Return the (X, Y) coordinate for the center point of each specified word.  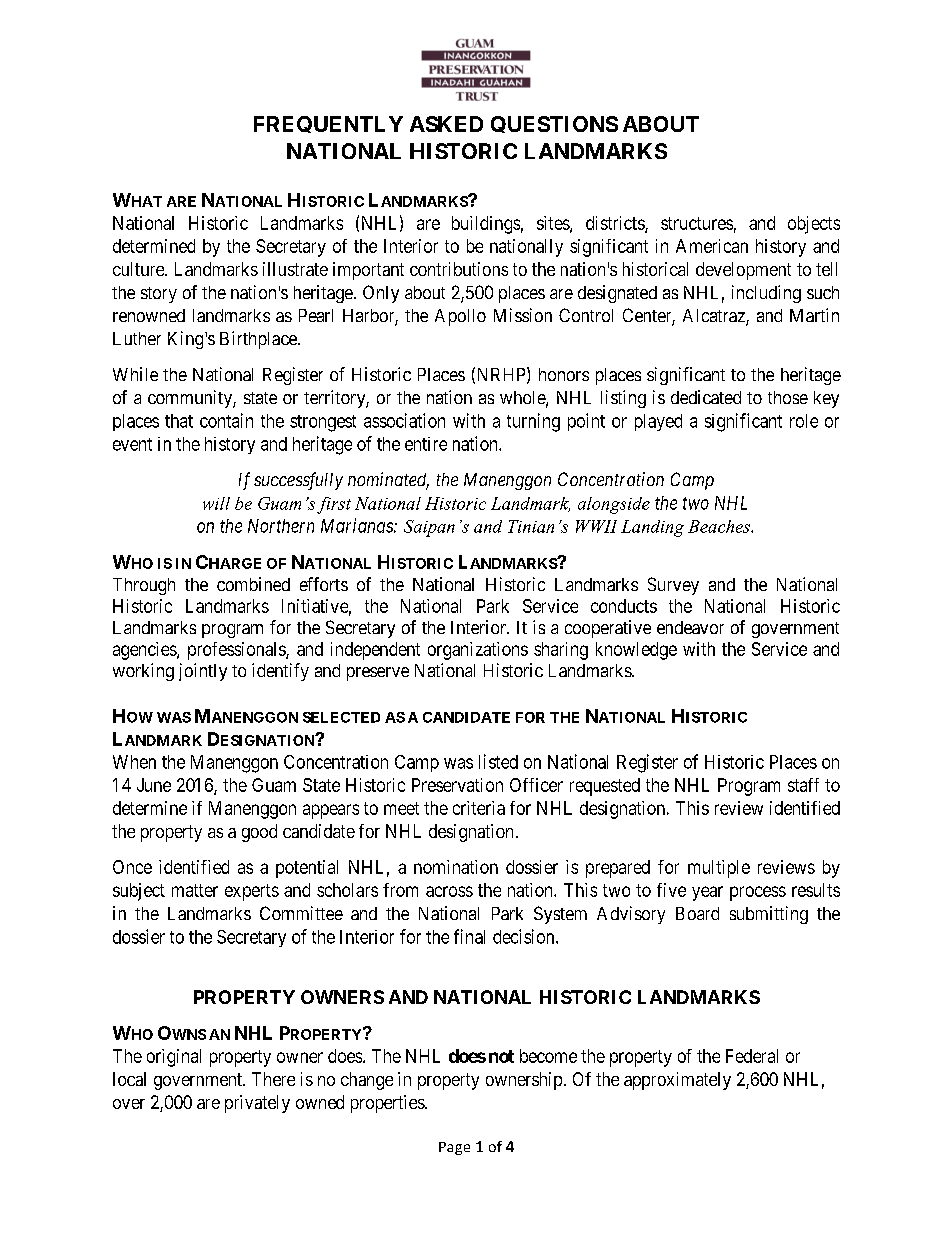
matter (195, 890)
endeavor (690, 627)
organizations (478, 651)
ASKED (446, 124)
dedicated (706, 397)
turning (533, 422)
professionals (237, 651)
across (449, 891)
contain (226, 420)
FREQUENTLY (328, 124)
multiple (719, 869)
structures (697, 223)
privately (257, 1104)
